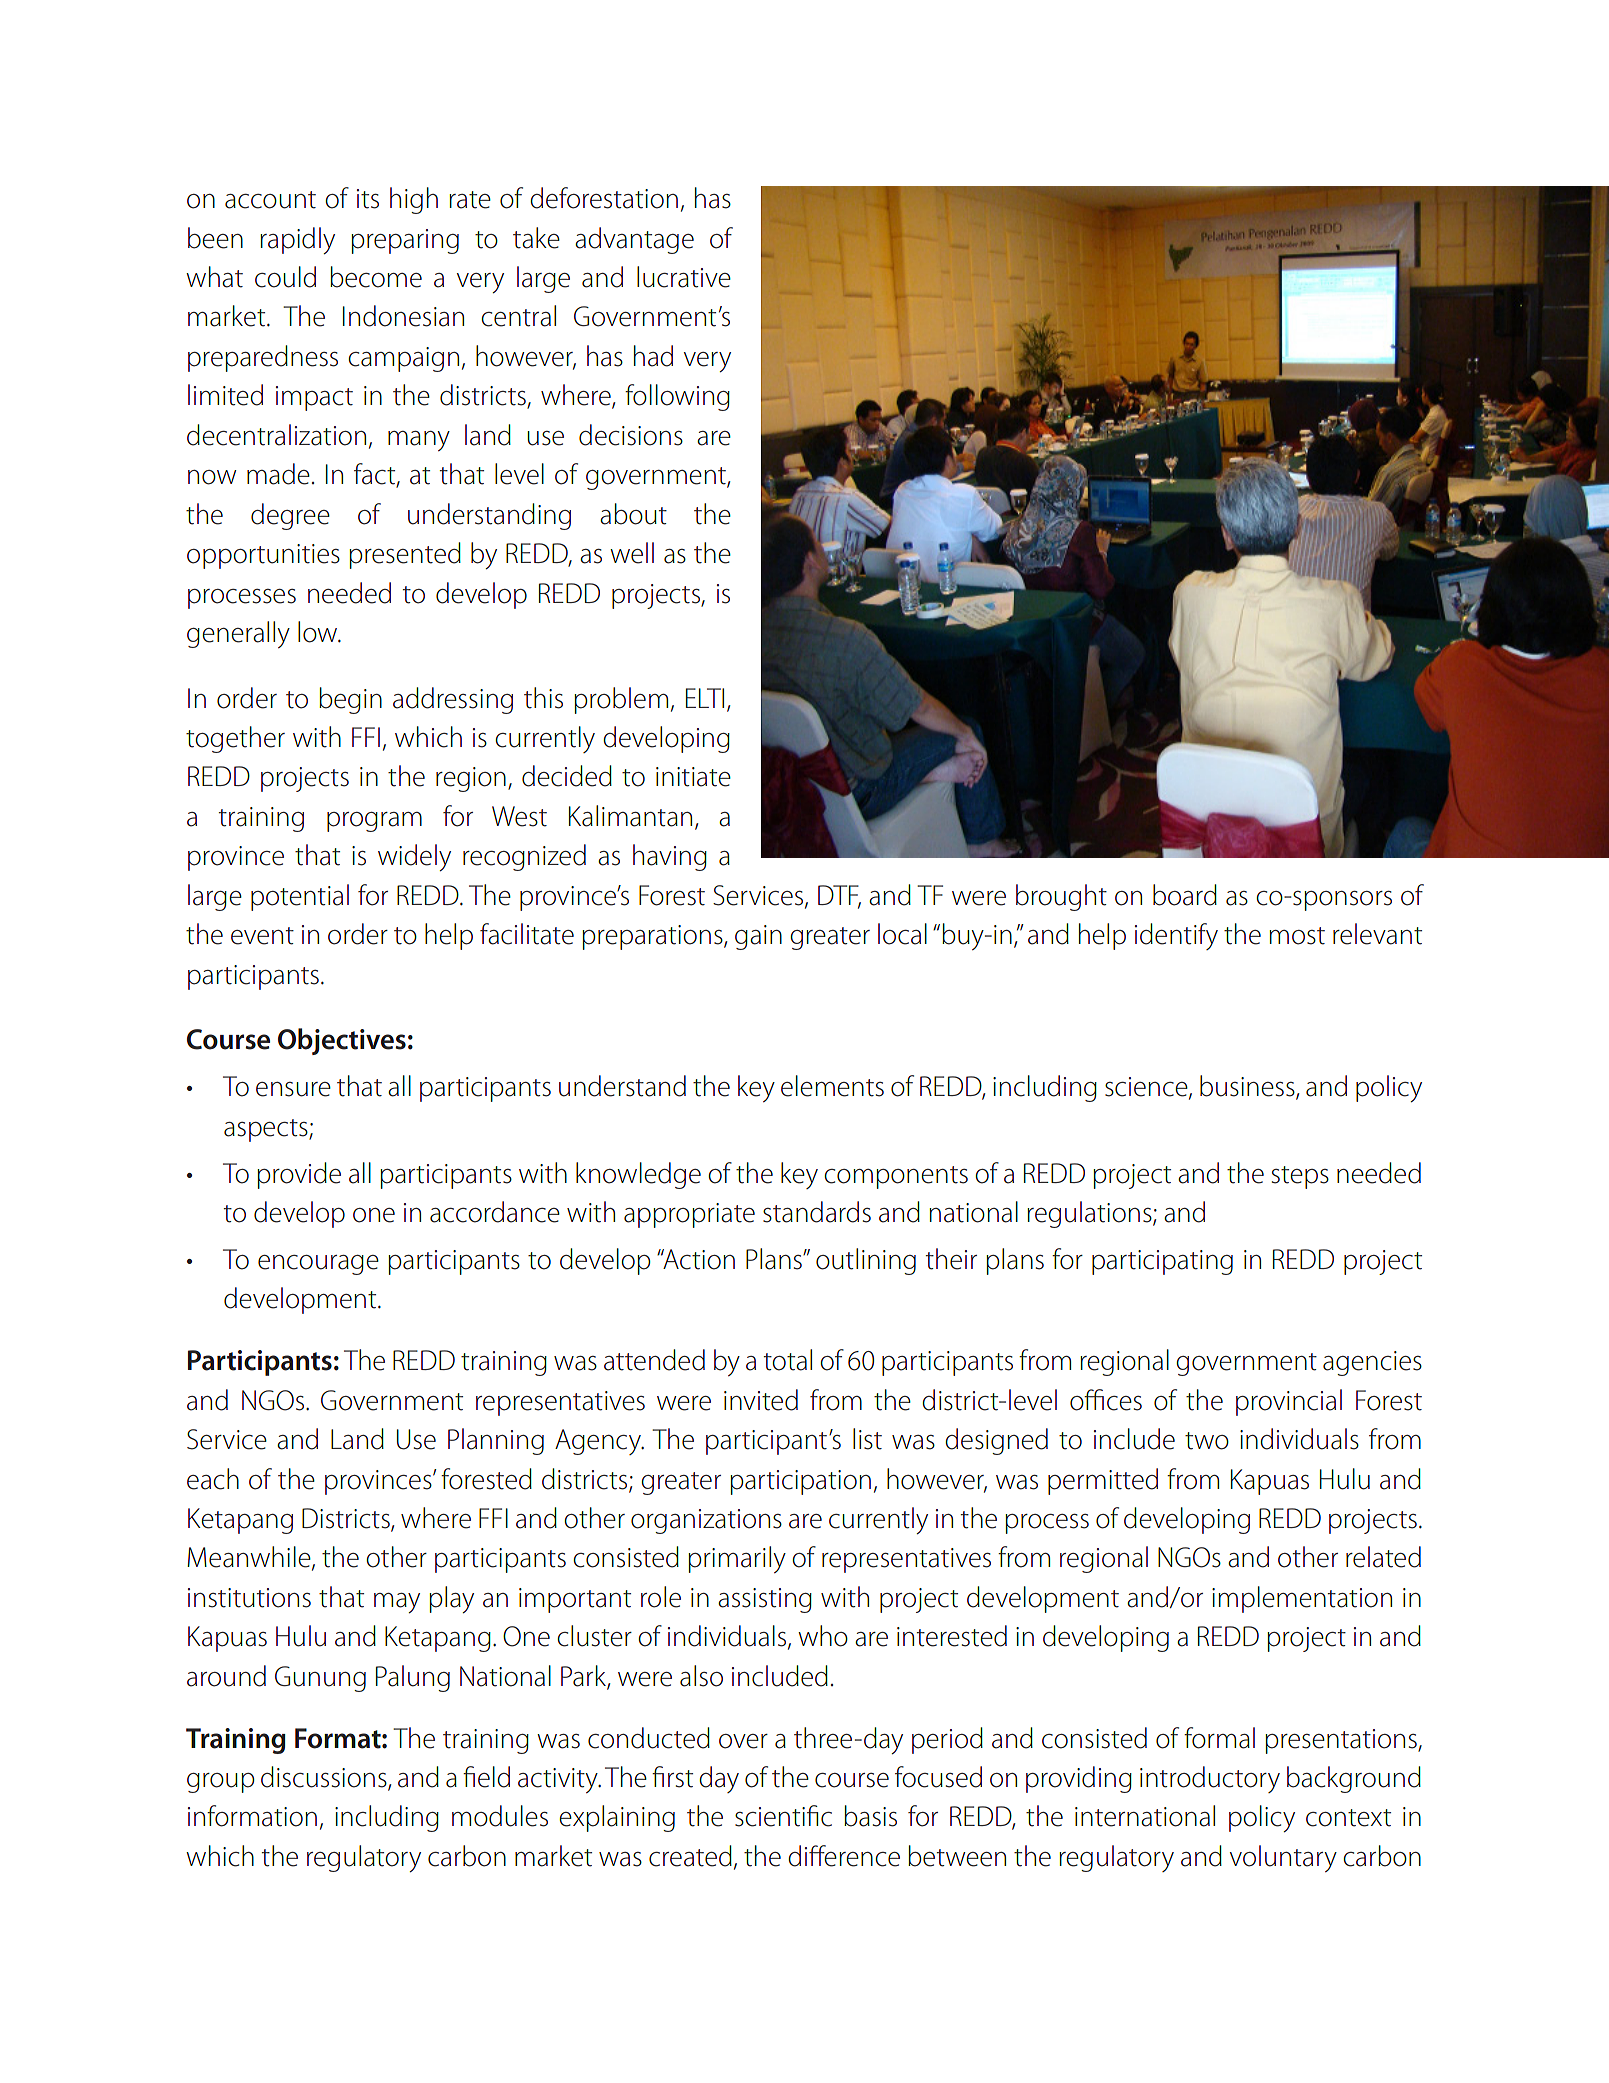 The height and width of the document is (2083, 1609). I want to click on provide, so click(299, 1175).
